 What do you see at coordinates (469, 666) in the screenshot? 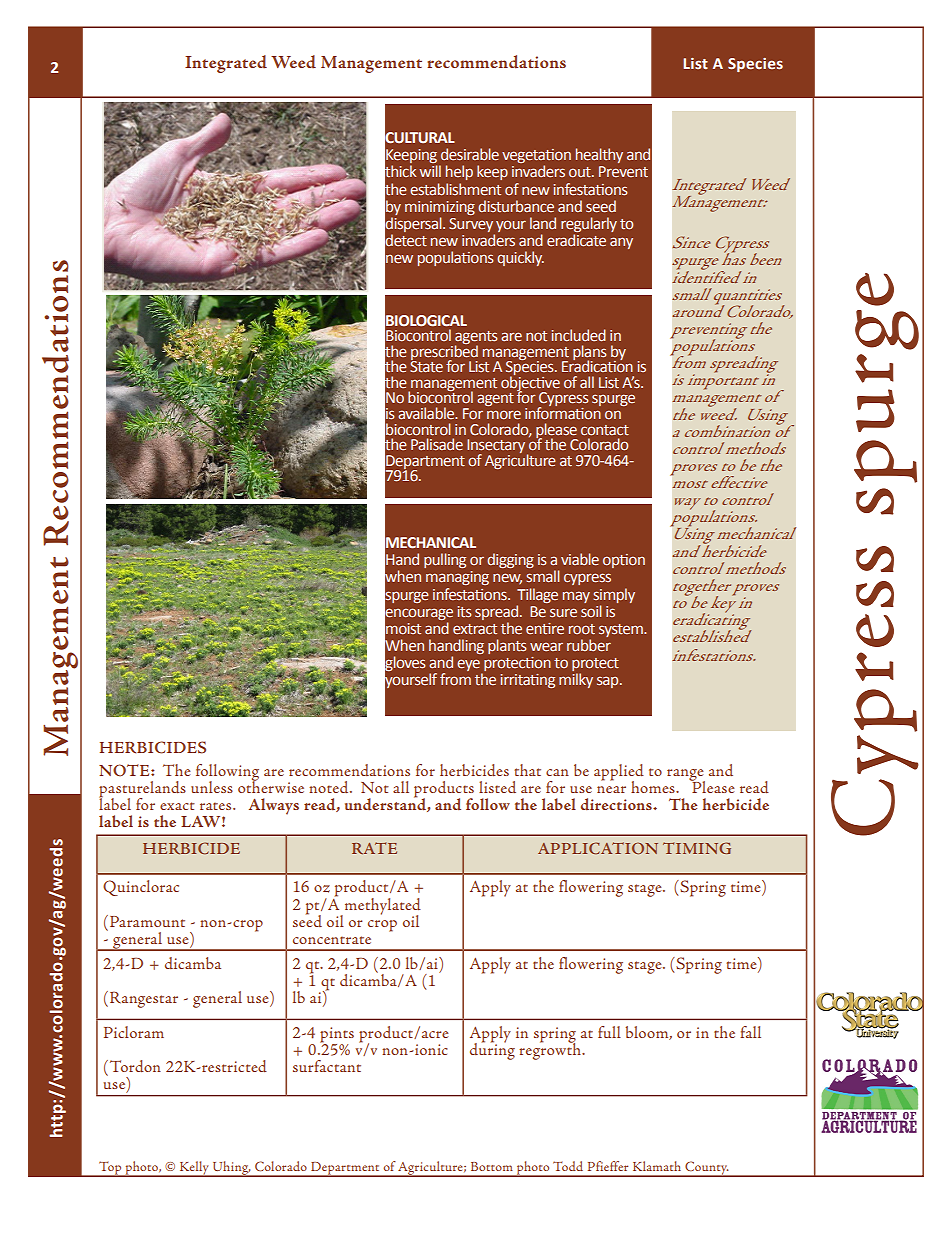
I see `eye` at bounding box center [469, 666].
